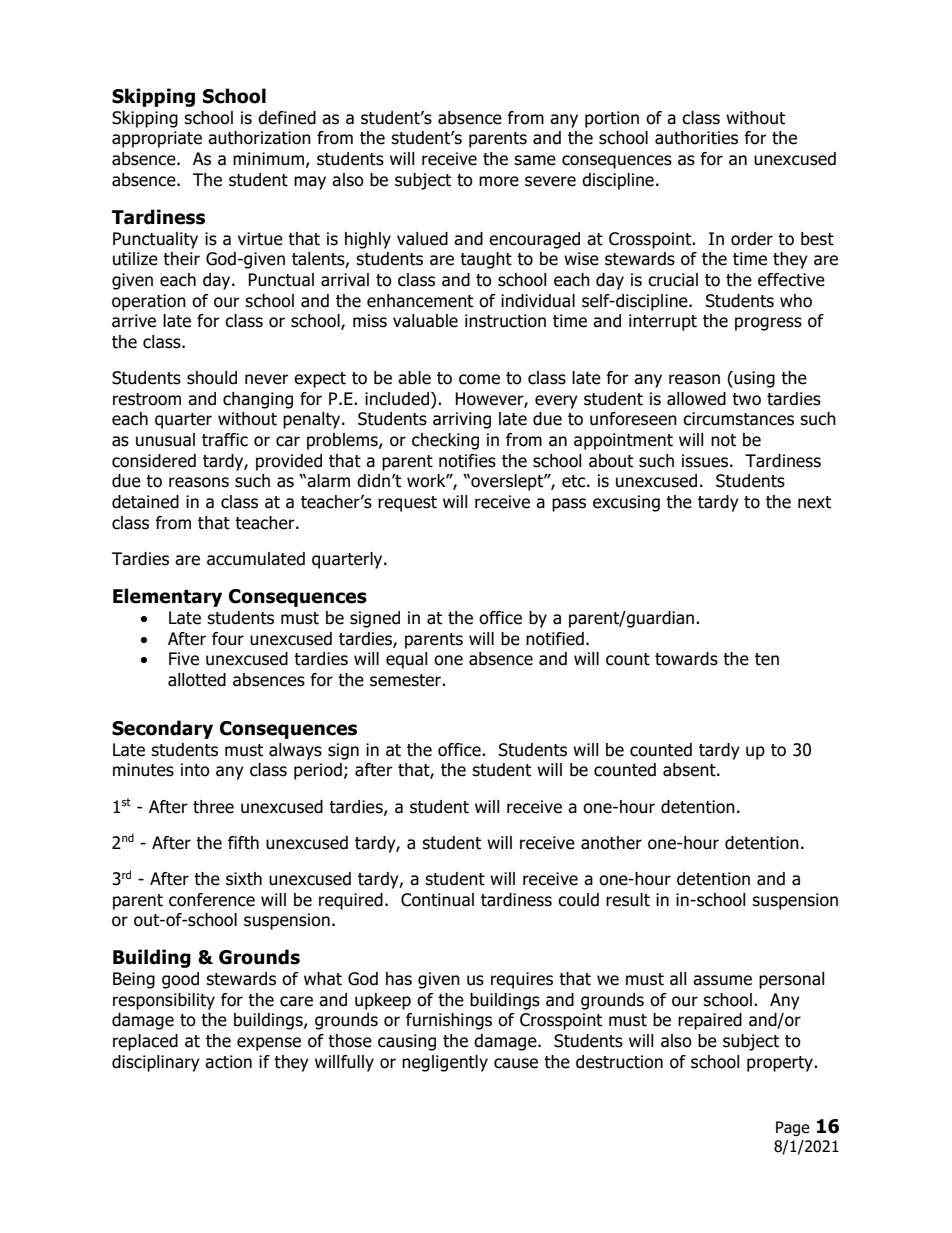  What do you see at coordinates (696, 138) in the page?
I see `authorities` at bounding box center [696, 138].
